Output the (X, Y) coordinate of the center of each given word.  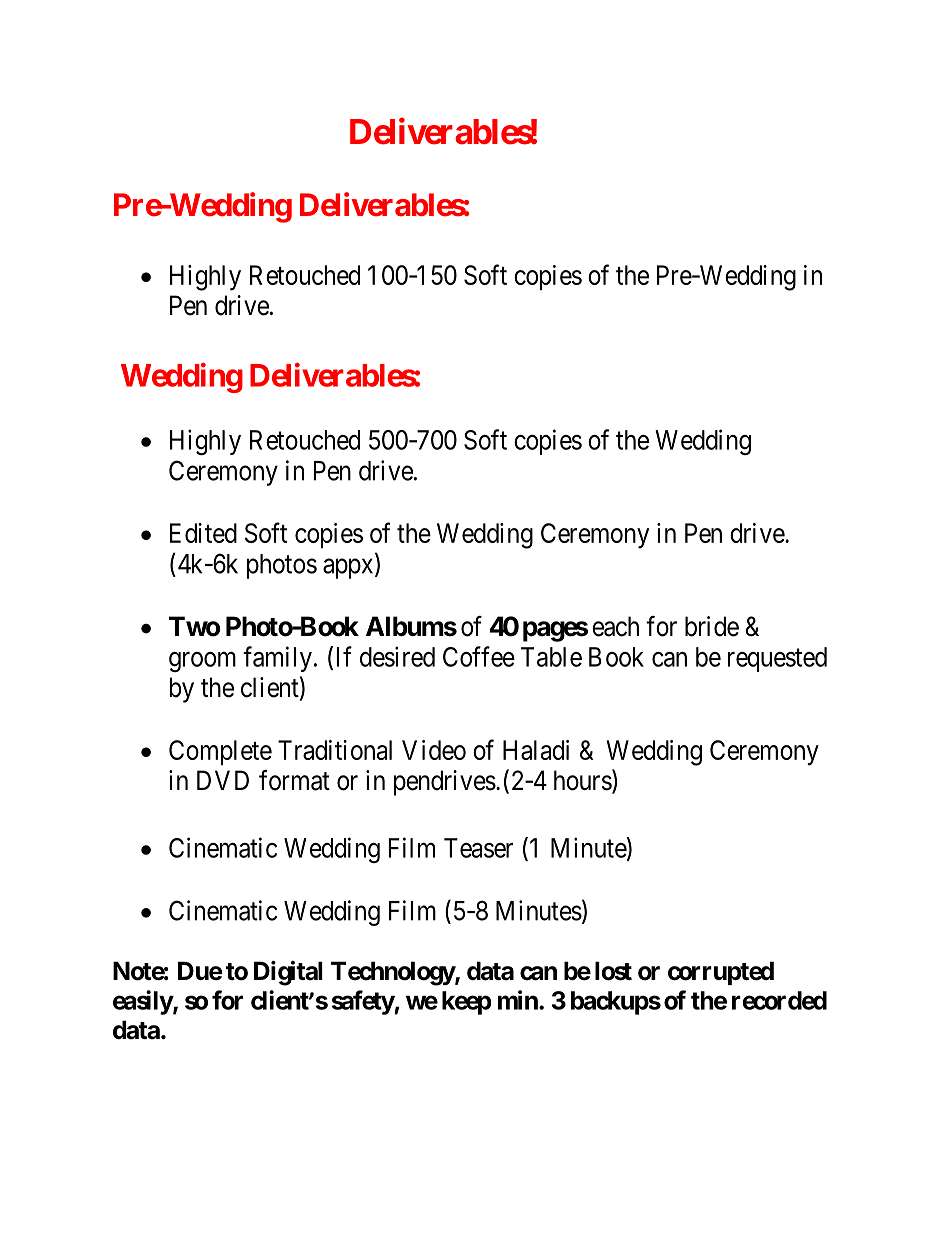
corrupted (721, 973)
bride (712, 626)
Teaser (478, 848)
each (615, 626)
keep (467, 1003)
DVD (223, 780)
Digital (288, 973)
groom (202, 662)
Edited (203, 533)
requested (777, 659)
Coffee (479, 656)
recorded (779, 1000)
